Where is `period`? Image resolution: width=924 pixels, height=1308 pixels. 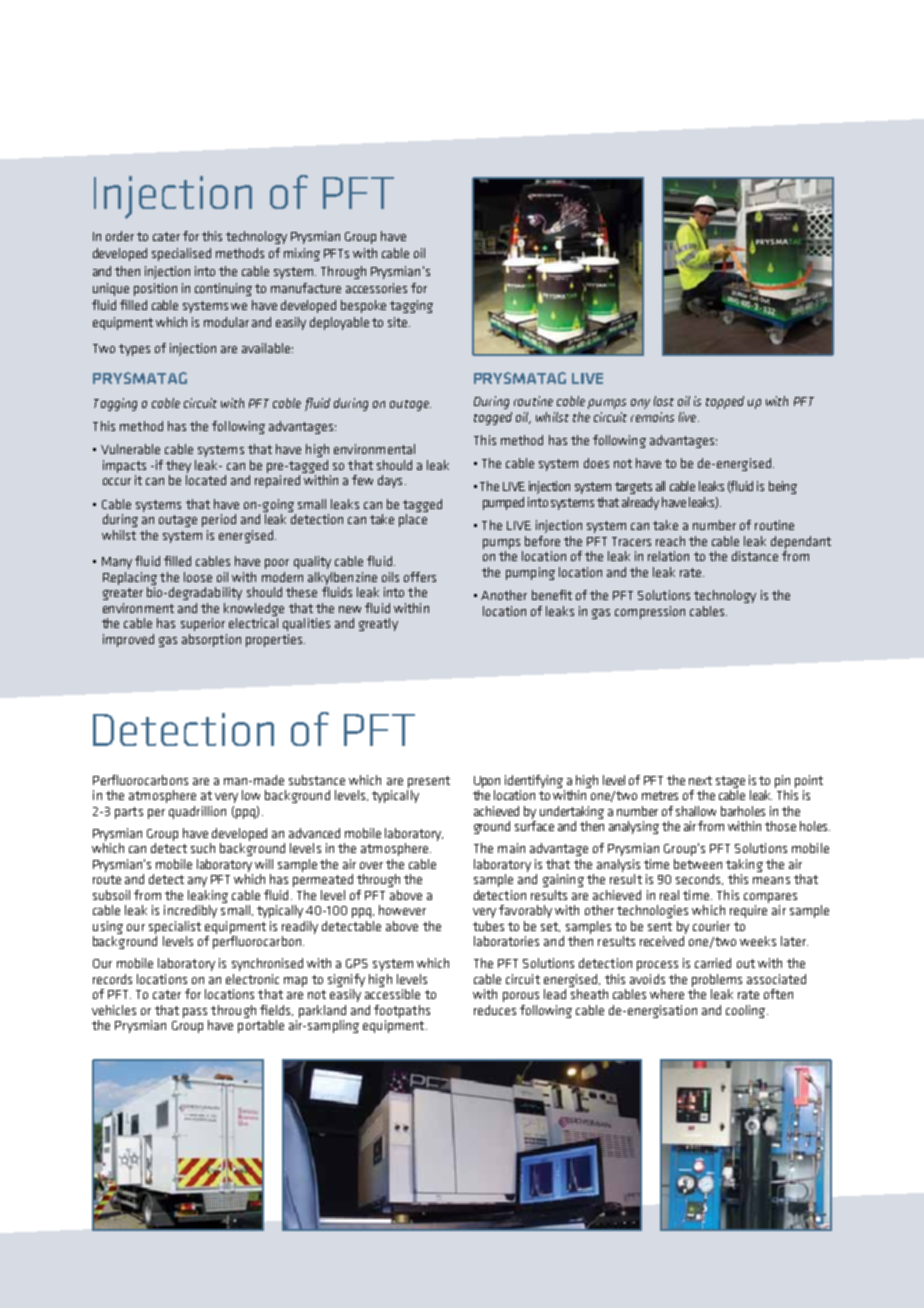
period is located at coordinates (219, 520).
